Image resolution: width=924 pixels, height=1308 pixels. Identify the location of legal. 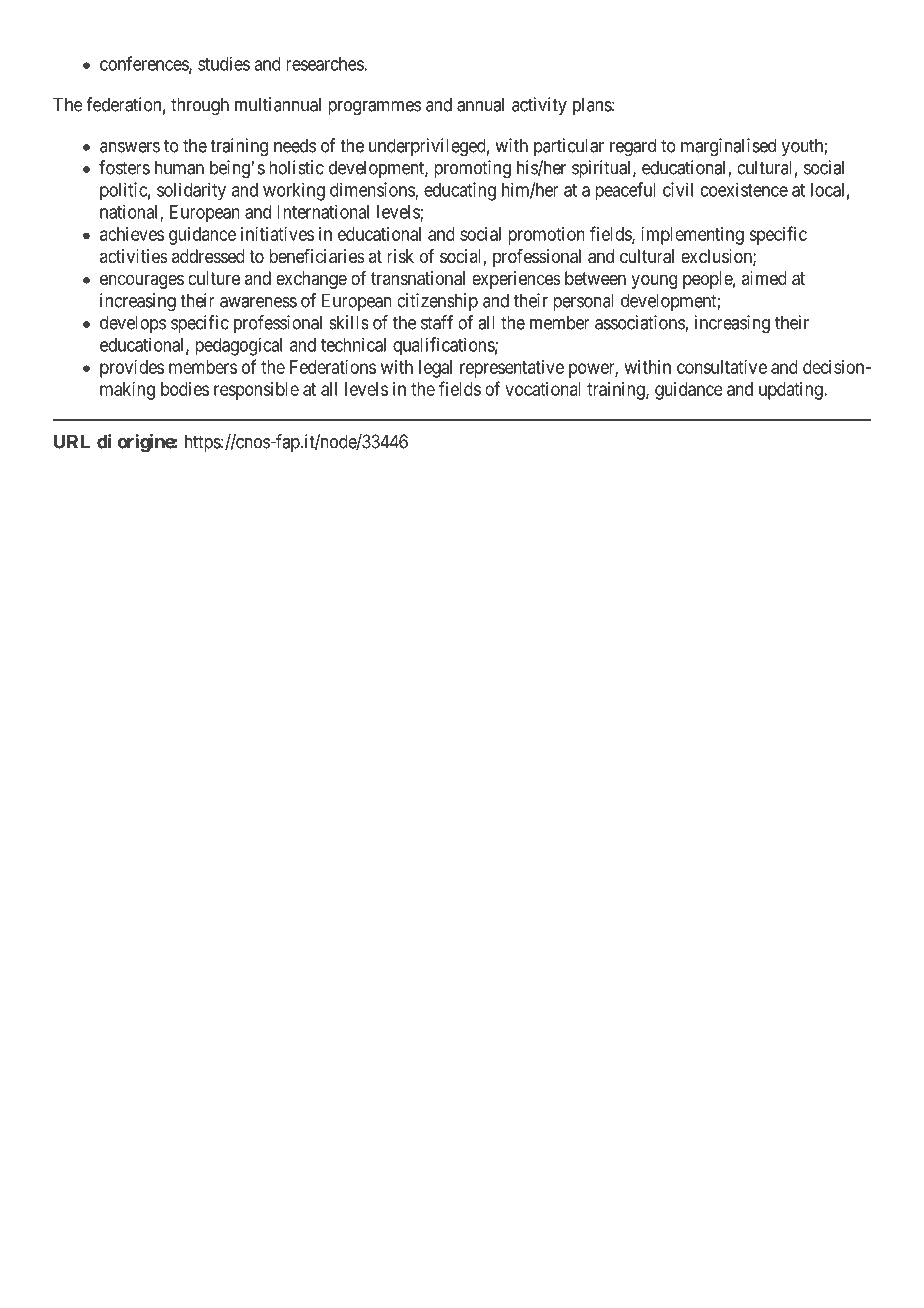
(435, 369).
